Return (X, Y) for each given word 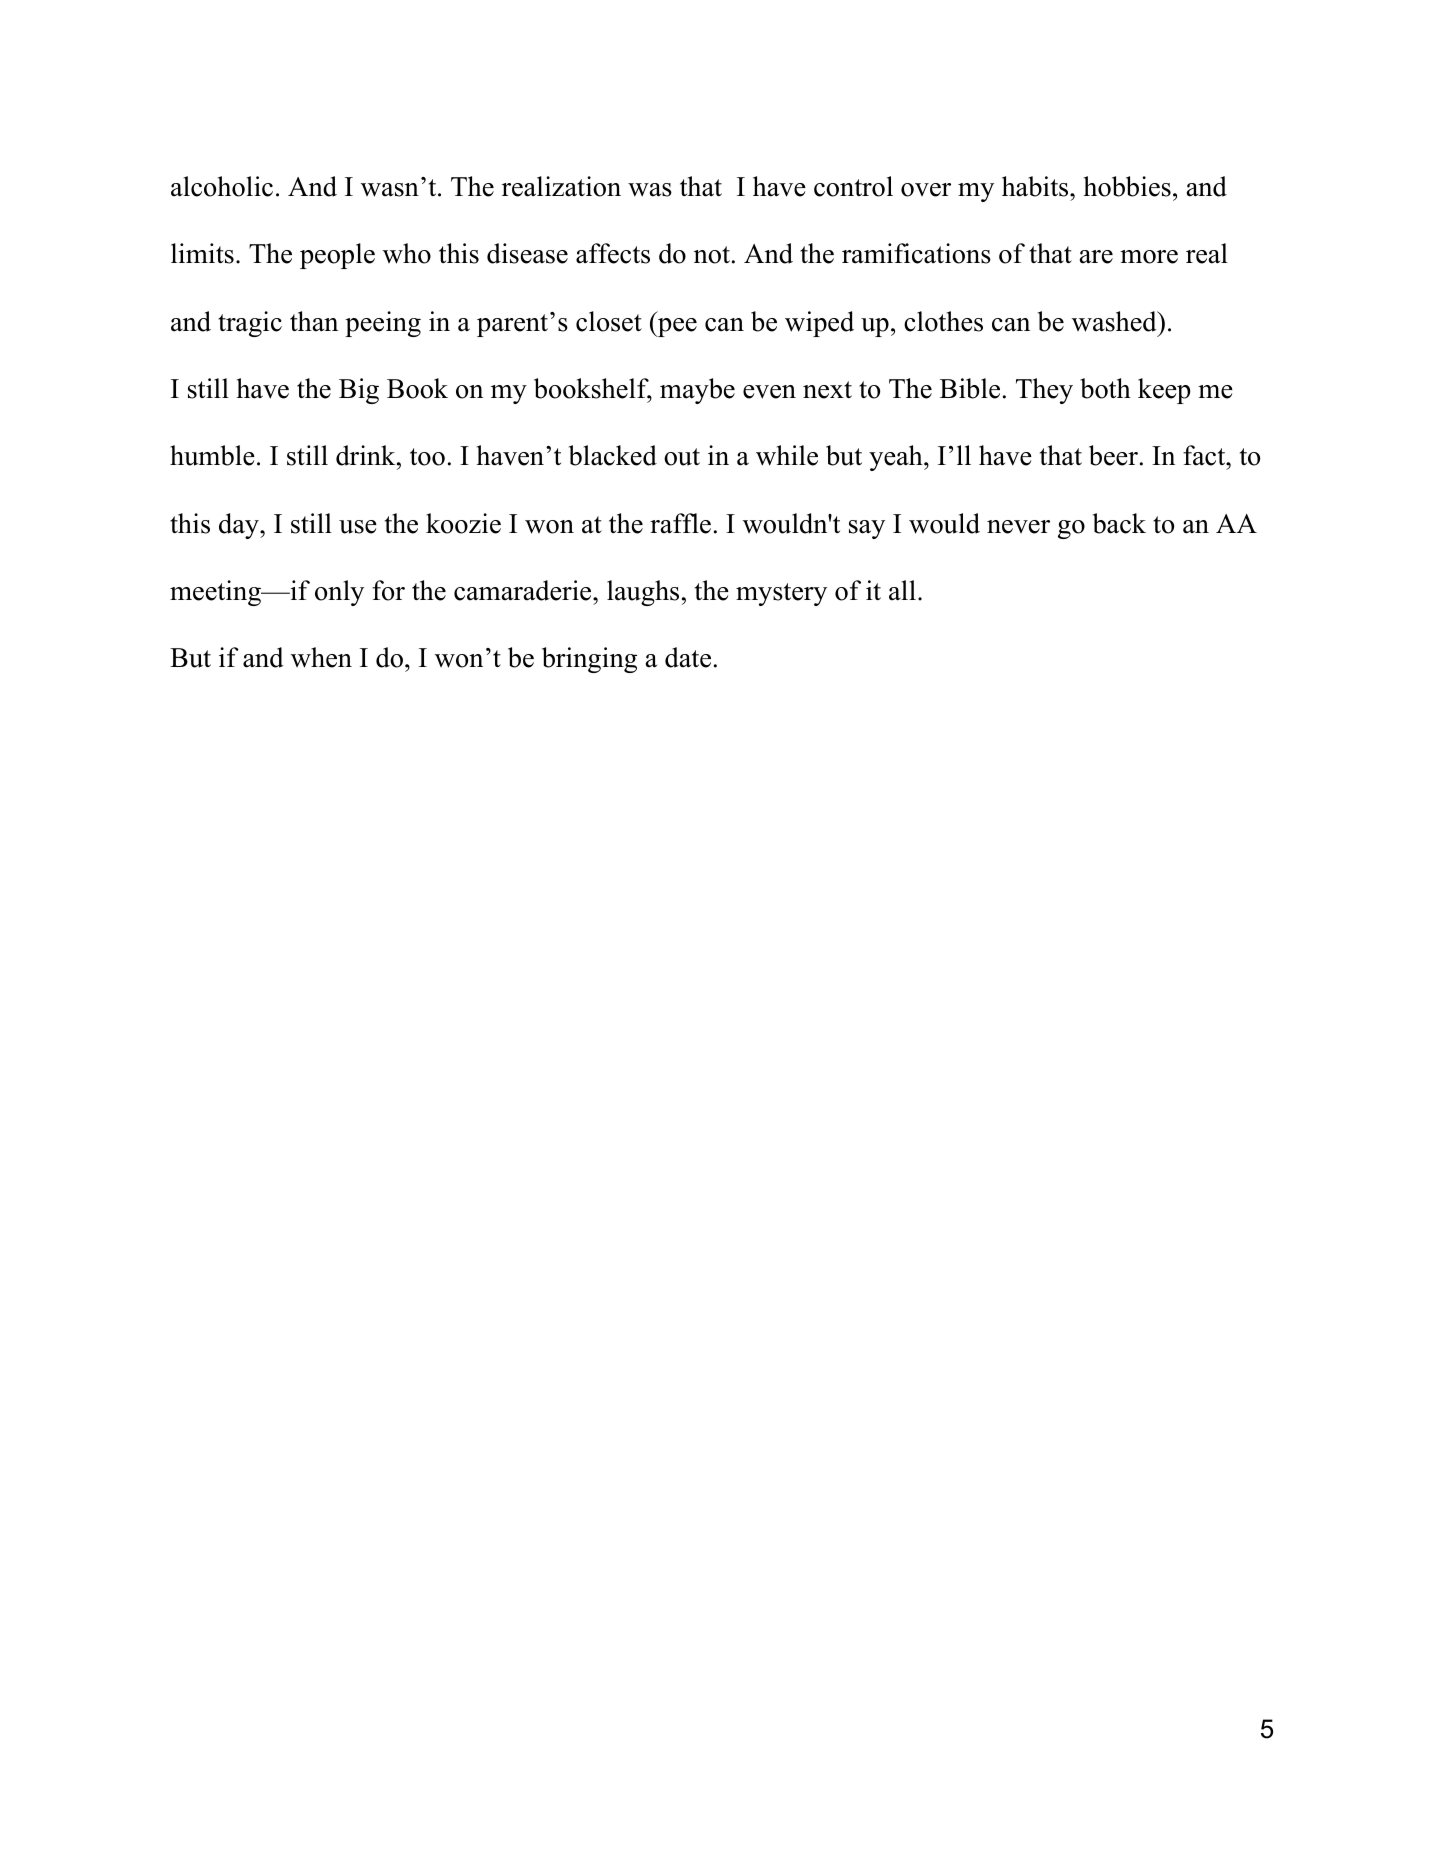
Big (359, 391)
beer (1113, 455)
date (688, 657)
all (902, 590)
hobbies (1127, 186)
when (321, 657)
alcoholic (222, 186)
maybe (697, 391)
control (853, 186)
